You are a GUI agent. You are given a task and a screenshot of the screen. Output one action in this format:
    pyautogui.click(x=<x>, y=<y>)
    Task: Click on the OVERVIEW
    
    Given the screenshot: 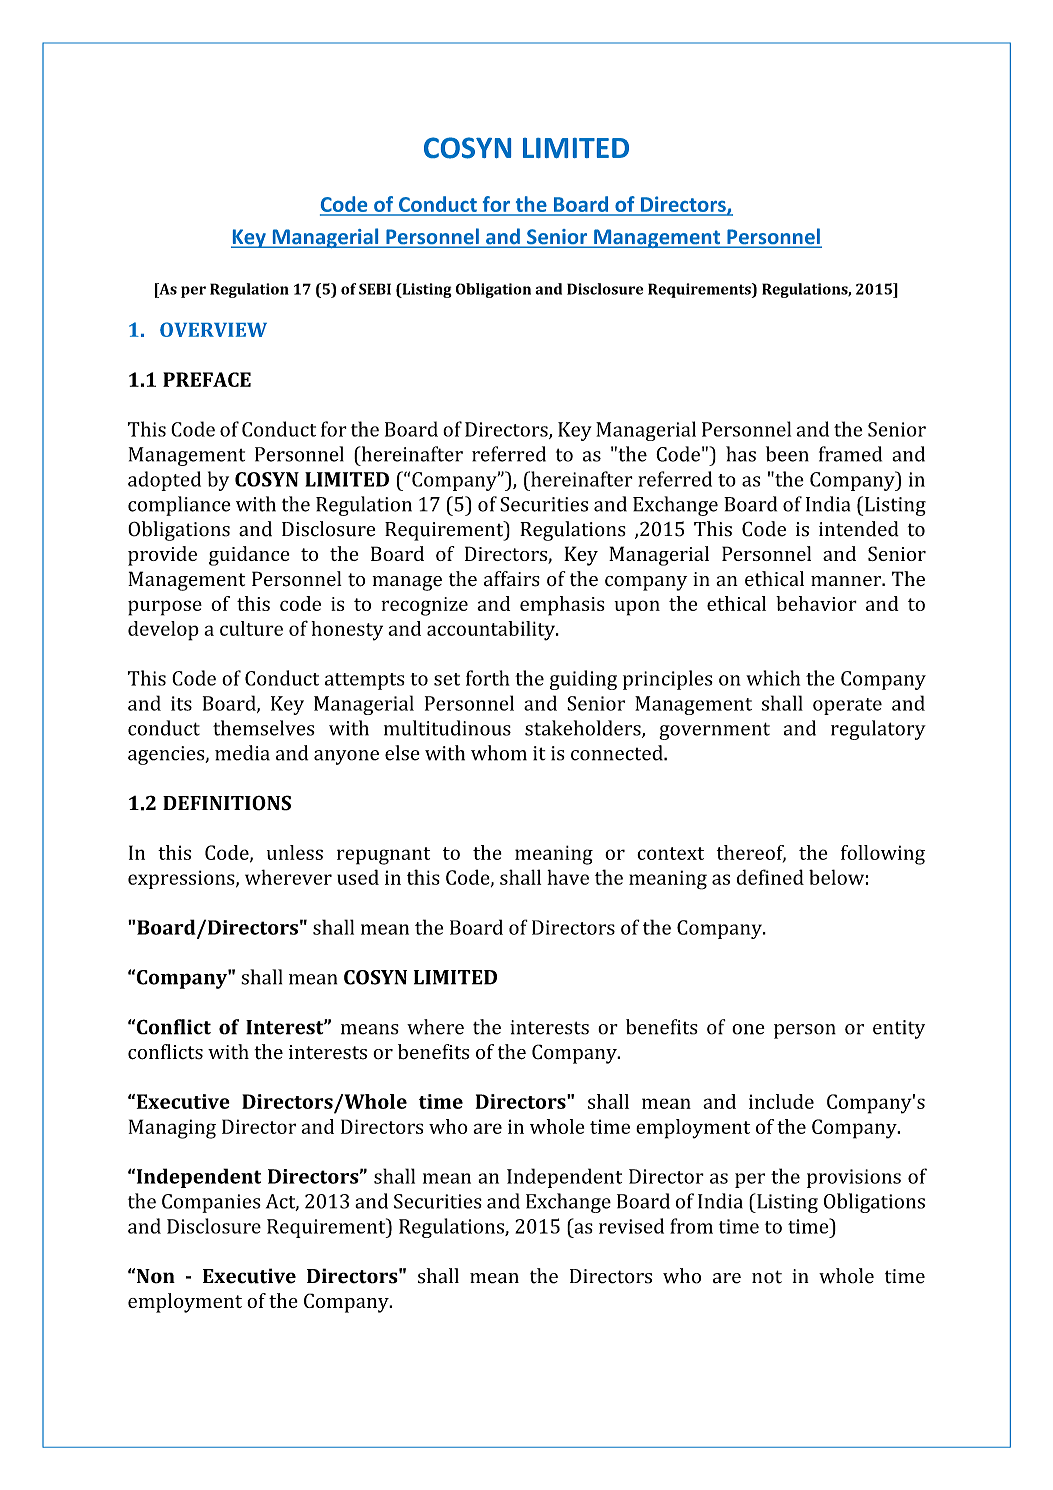 What is the action you would take?
    pyautogui.click(x=213, y=329)
